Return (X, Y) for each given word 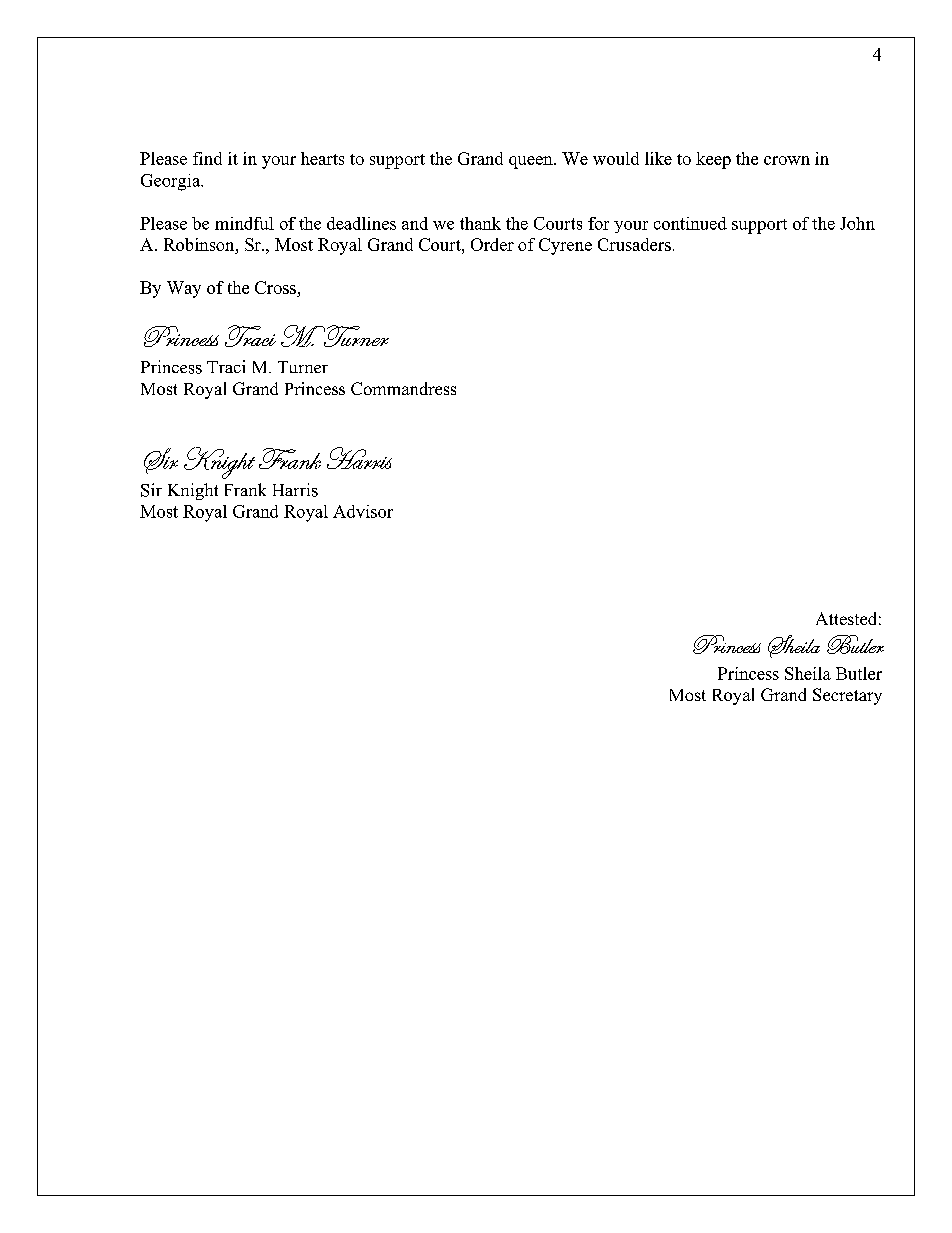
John (857, 223)
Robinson (200, 244)
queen (532, 162)
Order (492, 244)
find (207, 158)
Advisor (363, 511)
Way (184, 289)
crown (787, 160)
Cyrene (565, 246)
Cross (275, 287)
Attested (846, 618)
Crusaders (634, 244)
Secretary (847, 696)
